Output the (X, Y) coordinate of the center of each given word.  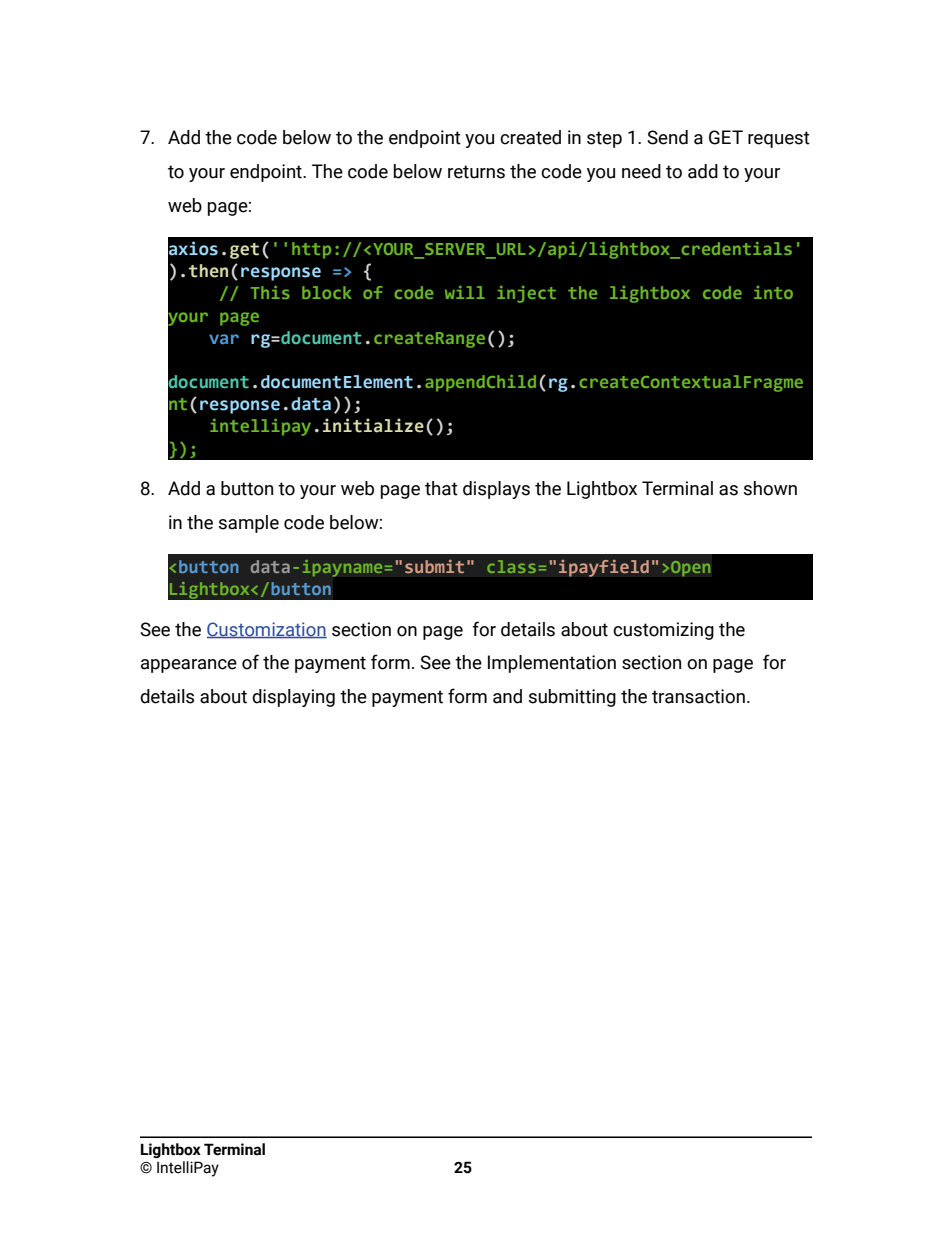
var (224, 339)
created (530, 137)
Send (667, 137)
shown (770, 488)
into (773, 292)
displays (496, 490)
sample (249, 524)
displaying (293, 698)
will (465, 292)
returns (476, 172)
